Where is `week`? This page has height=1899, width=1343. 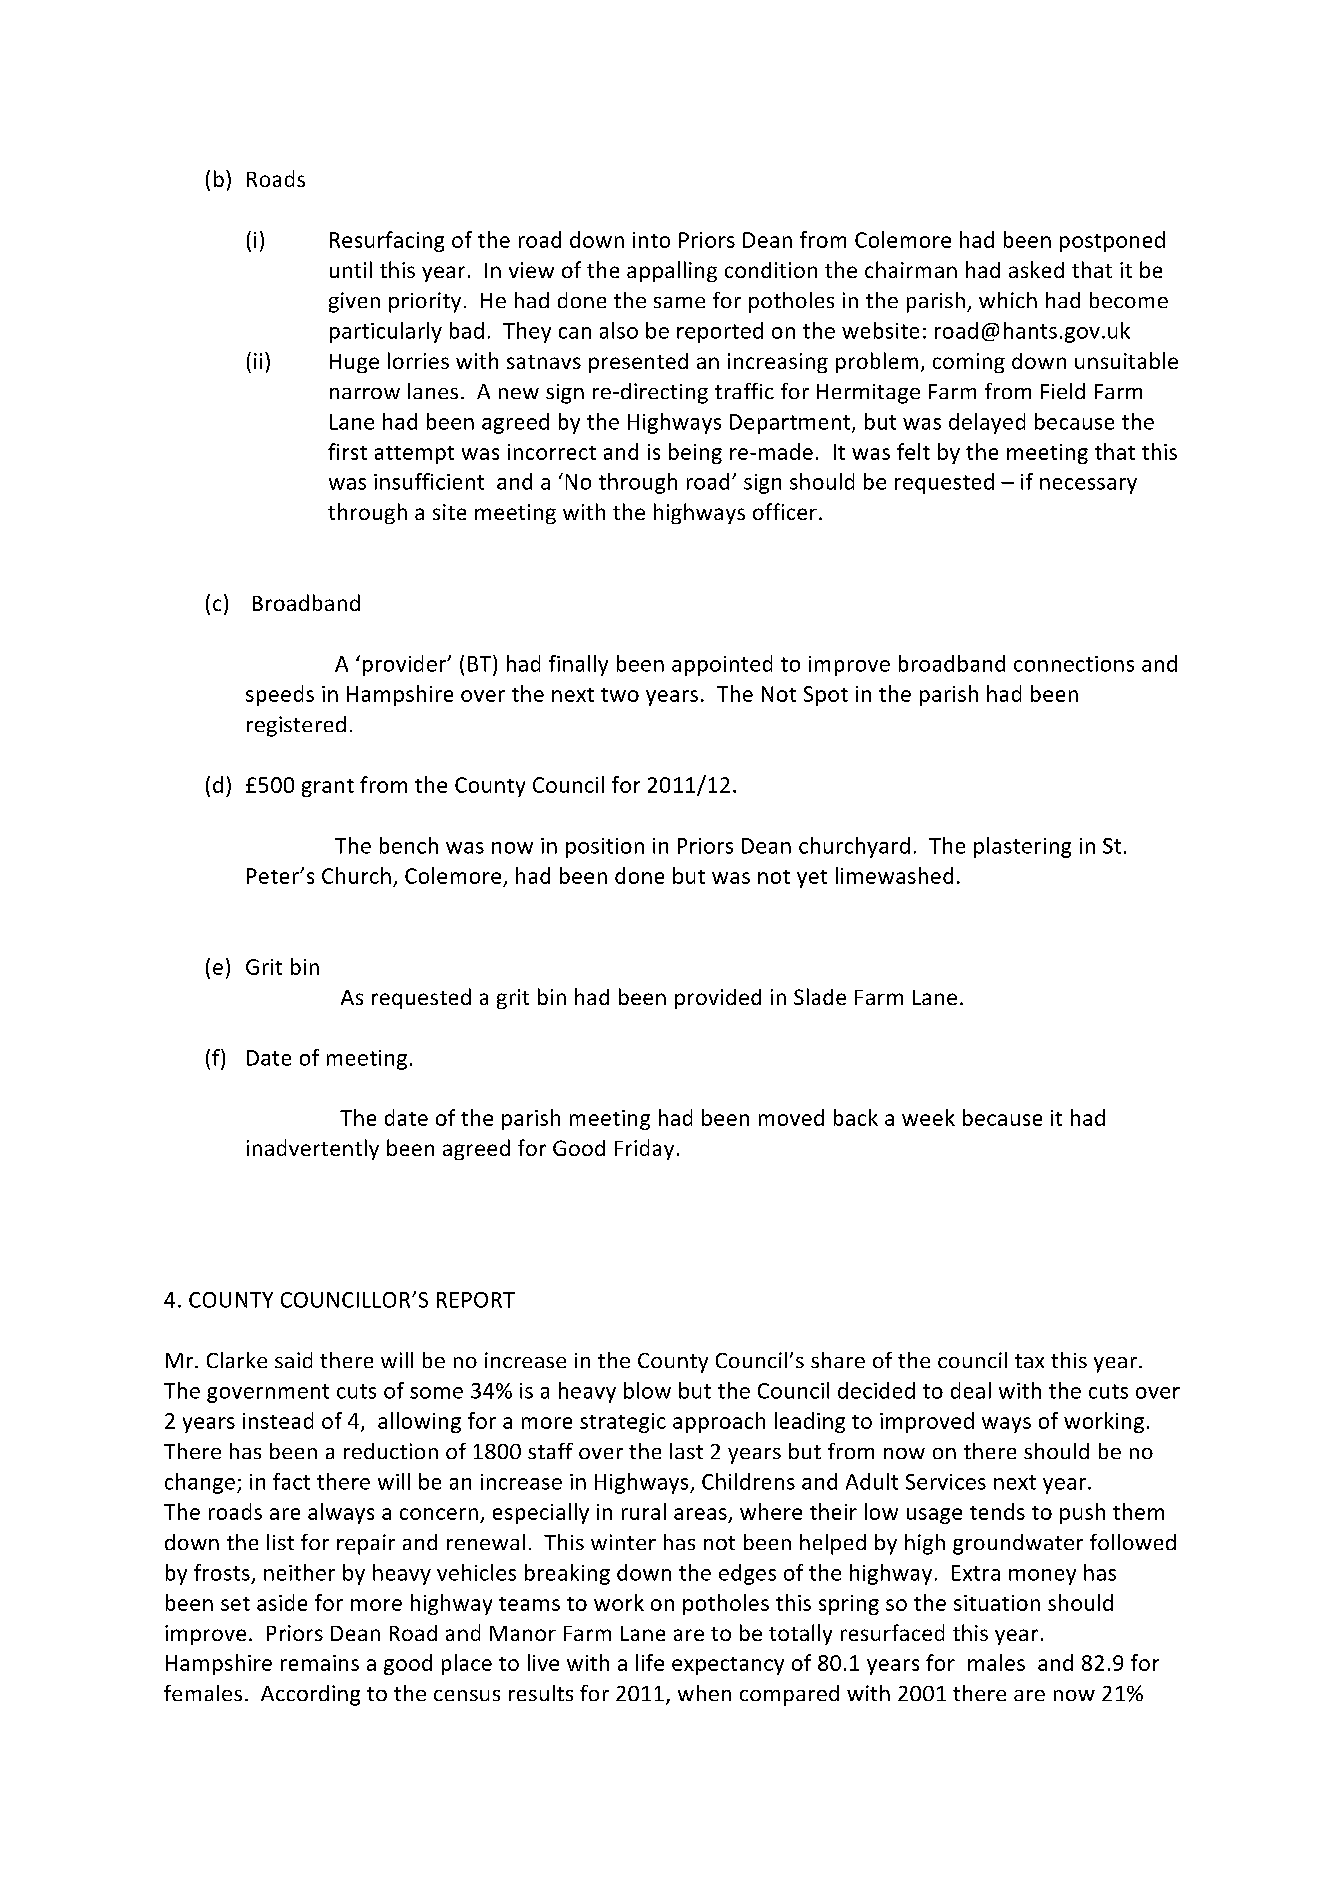
week is located at coordinates (928, 1117).
